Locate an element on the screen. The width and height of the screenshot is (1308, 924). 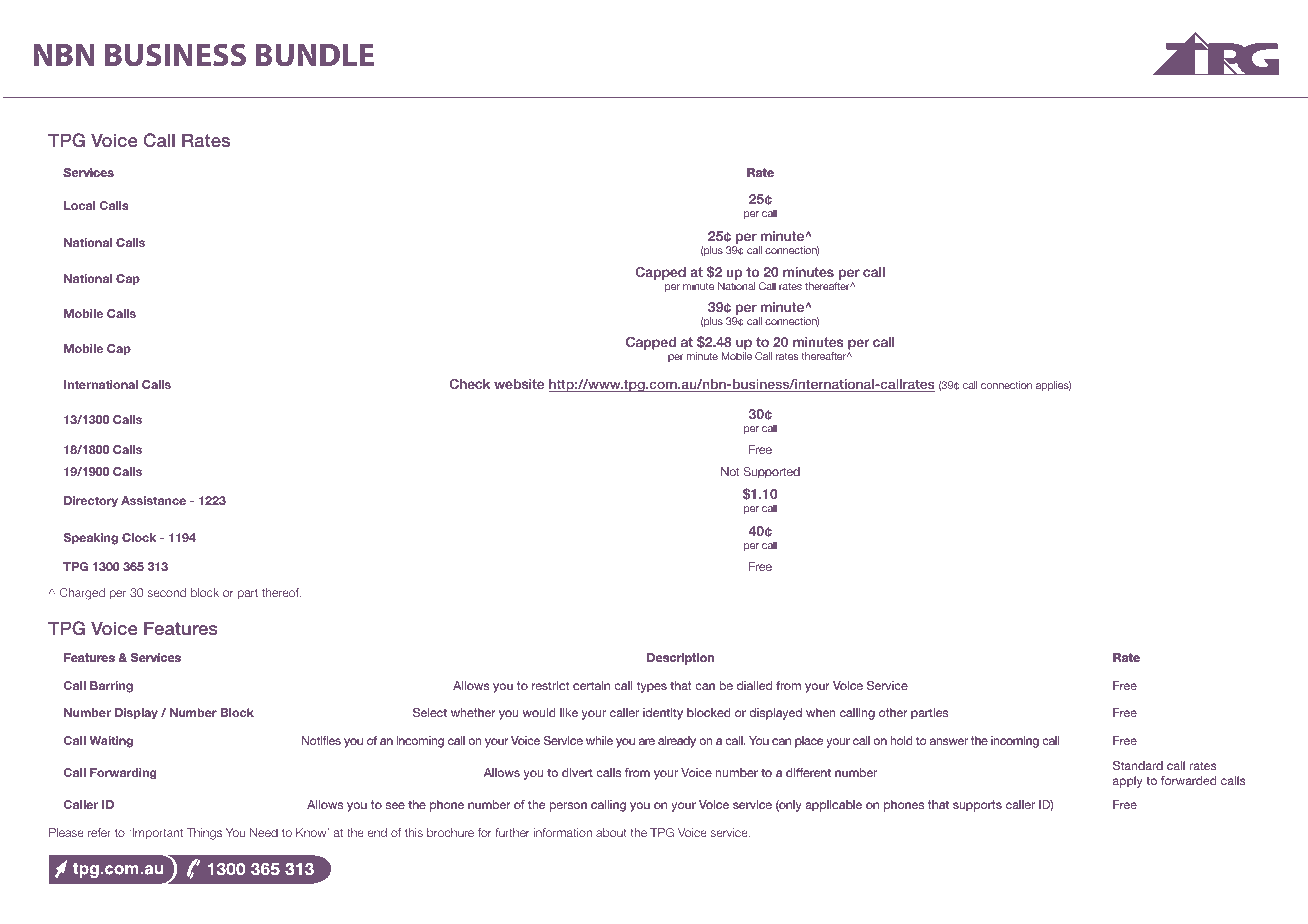
certain is located at coordinates (591, 685).
